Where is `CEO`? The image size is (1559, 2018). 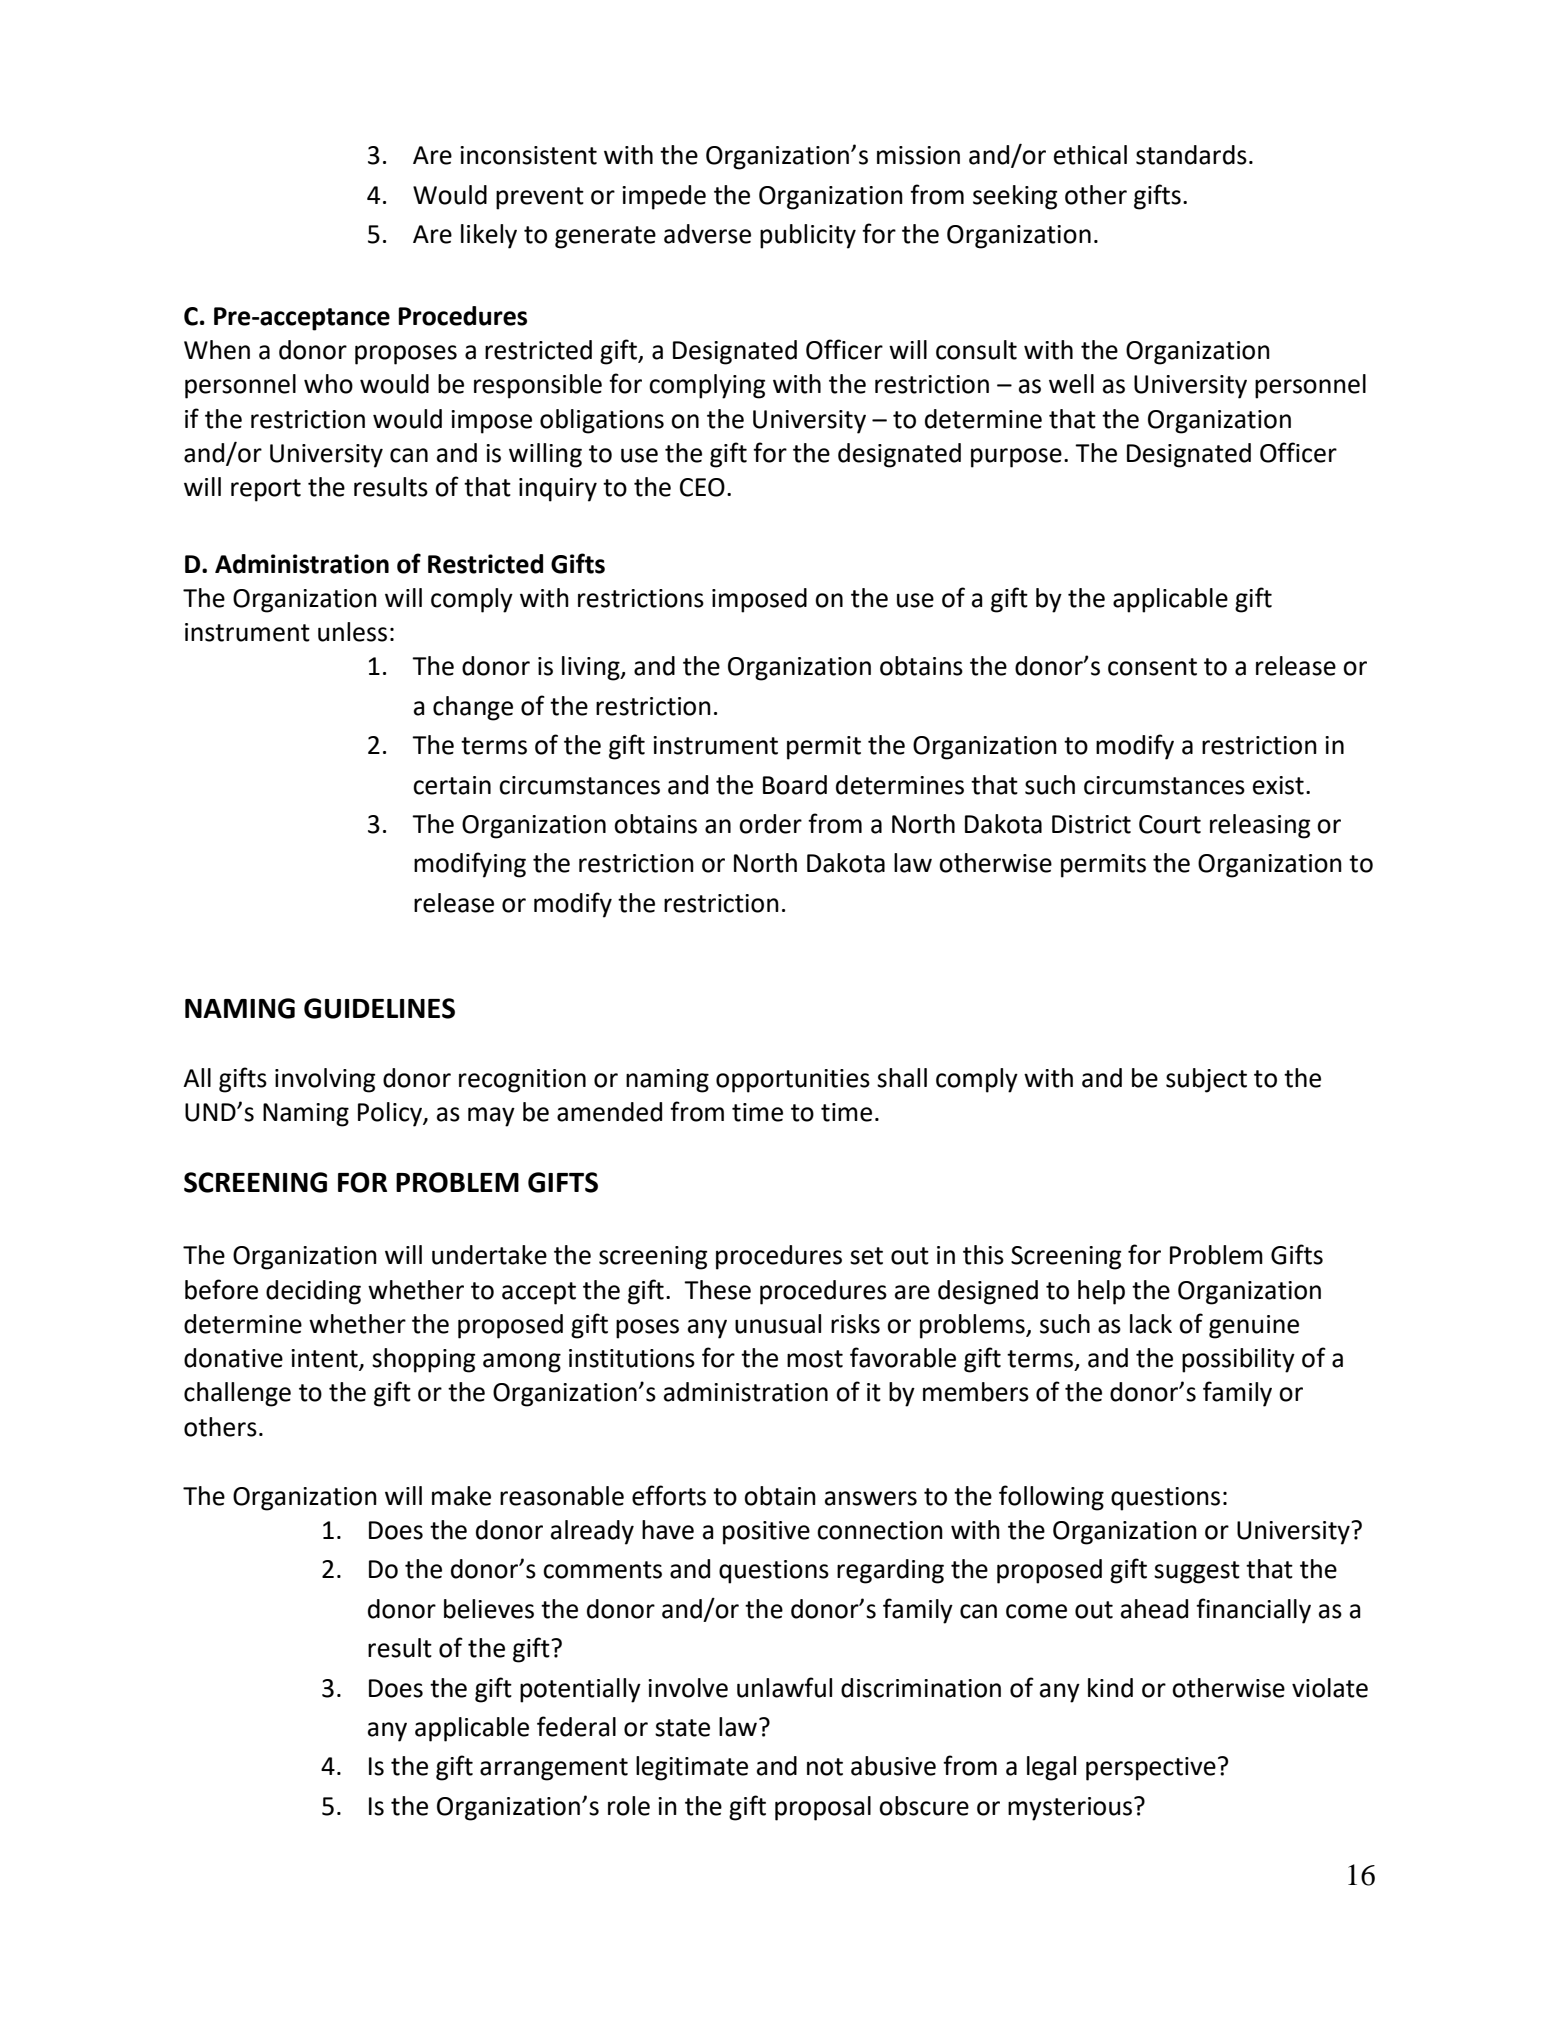 CEO is located at coordinates (702, 487).
